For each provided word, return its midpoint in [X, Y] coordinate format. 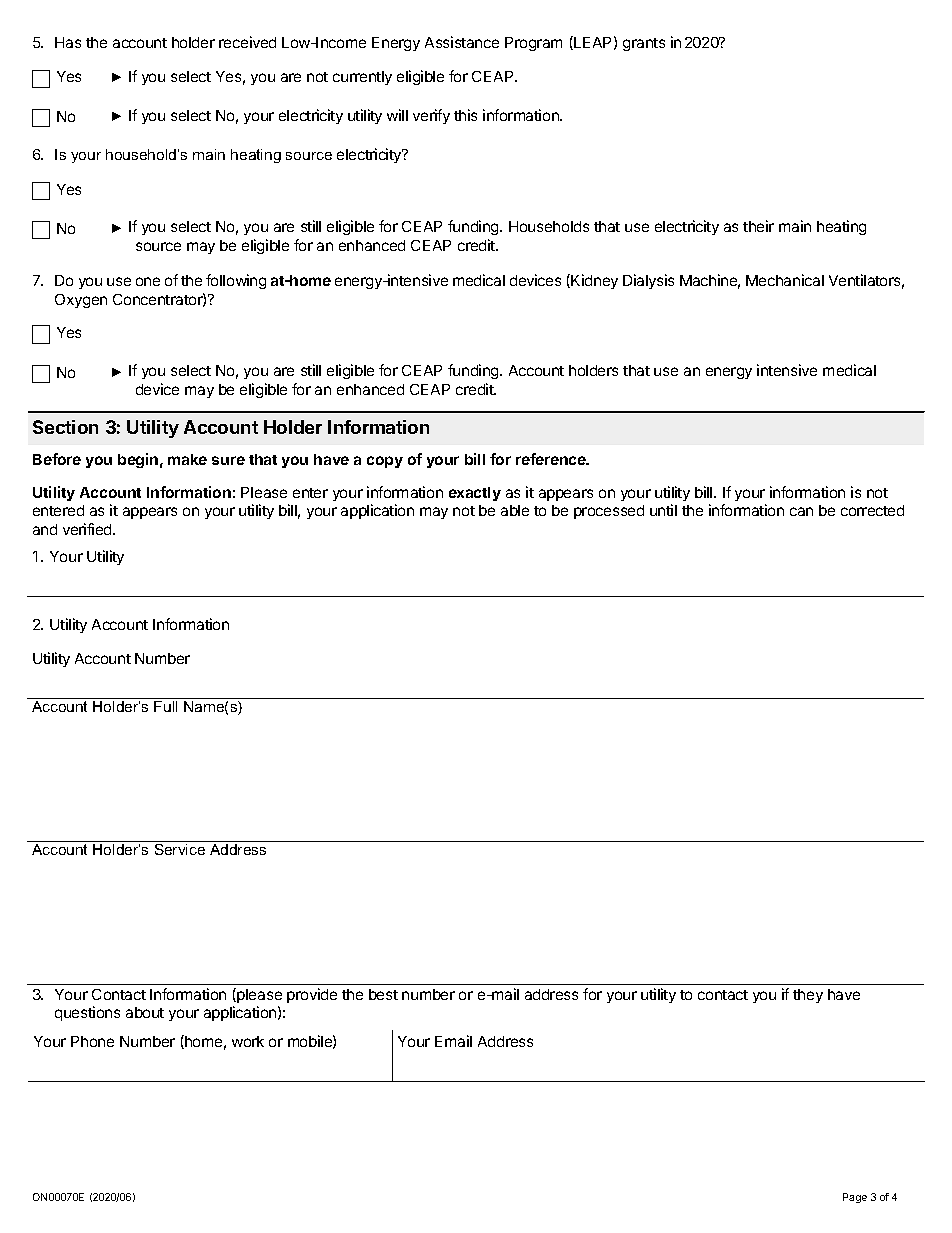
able [515, 510]
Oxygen [81, 301]
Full [165, 706]
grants [644, 44]
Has [68, 42]
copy [385, 462]
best [383, 994]
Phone [92, 1041]
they [808, 996]
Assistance [462, 42]
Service [180, 849]
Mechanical [785, 280]
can [801, 511]
